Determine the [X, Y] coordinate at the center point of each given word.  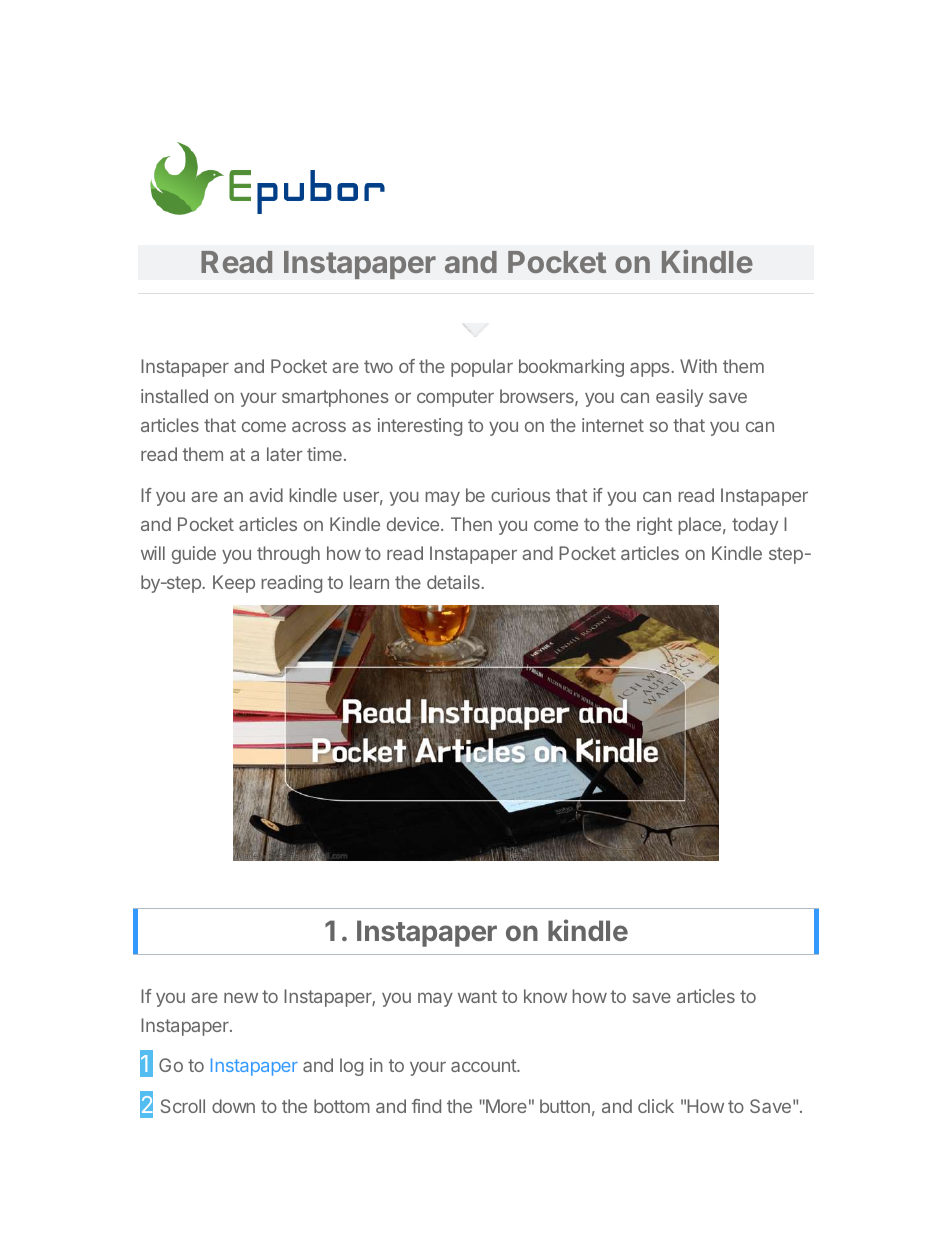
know [545, 996]
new [241, 998]
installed [174, 396]
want [477, 996]
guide [194, 555]
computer [455, 398]
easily [679, 398]
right [655, 526]
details [454, 582]
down [233, 1106]
